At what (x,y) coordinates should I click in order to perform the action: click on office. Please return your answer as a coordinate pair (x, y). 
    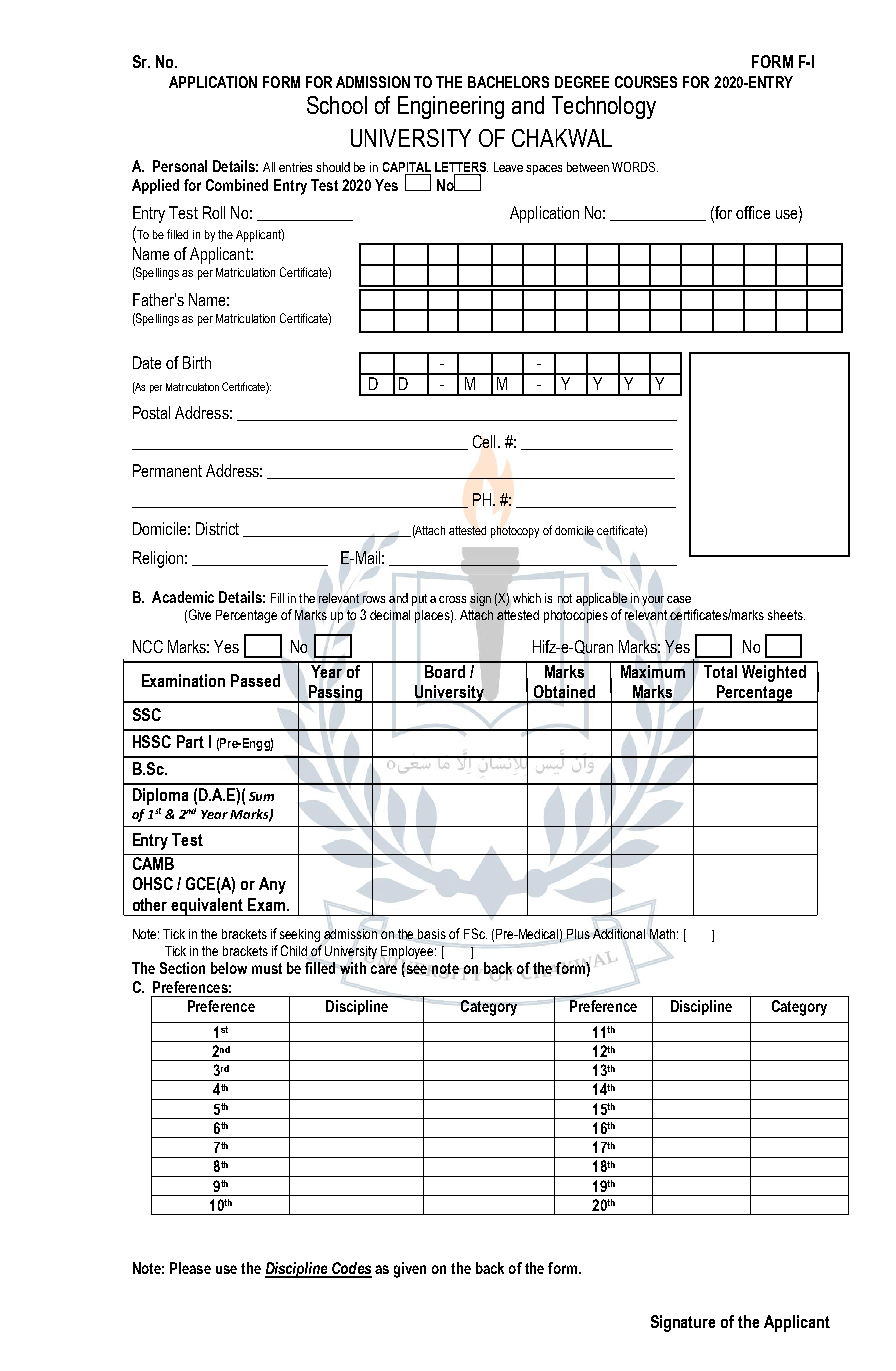
    Looking at the image, I should click on (753, 212).
